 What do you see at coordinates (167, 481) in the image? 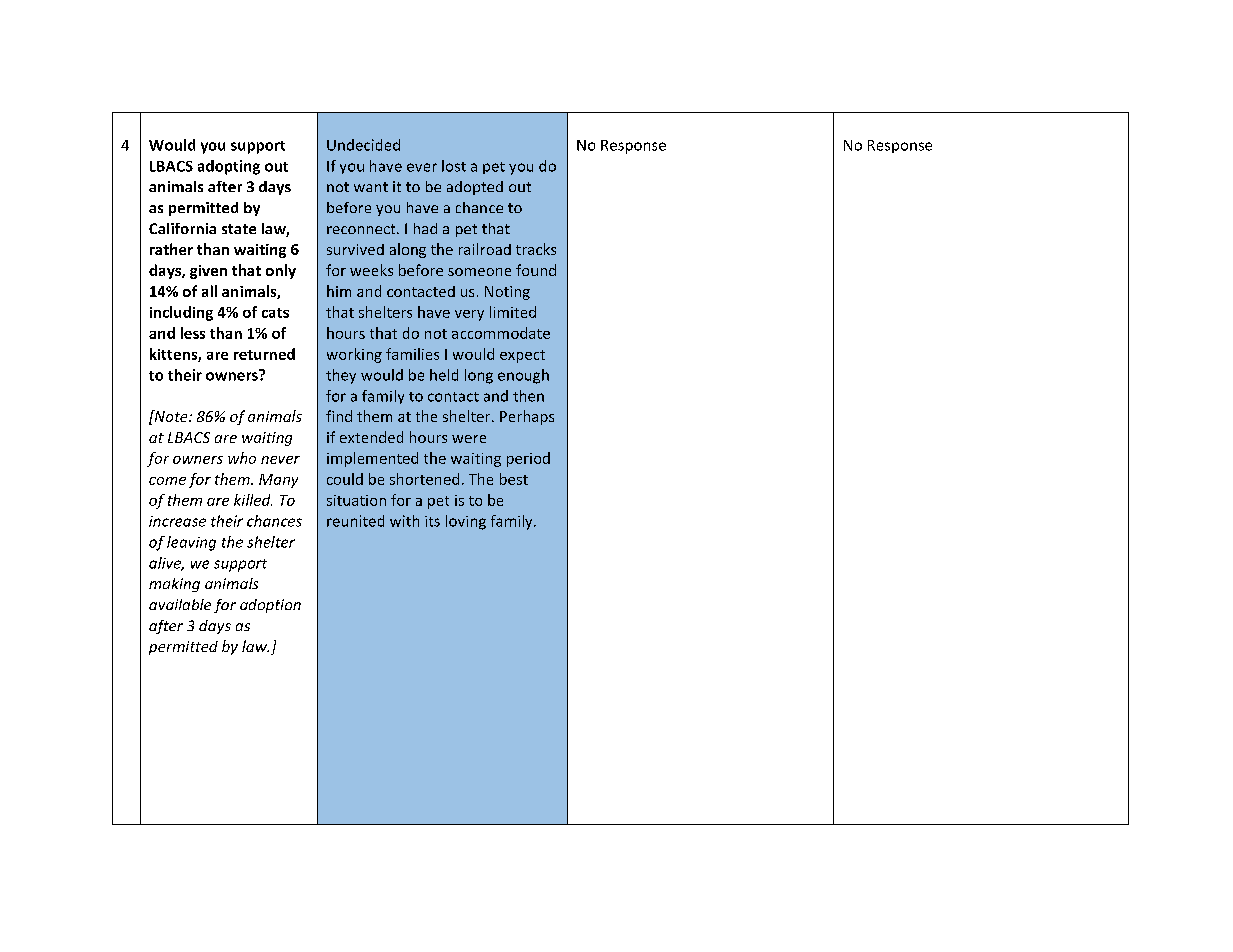
I see `come` at bounding box center [167, 481].
